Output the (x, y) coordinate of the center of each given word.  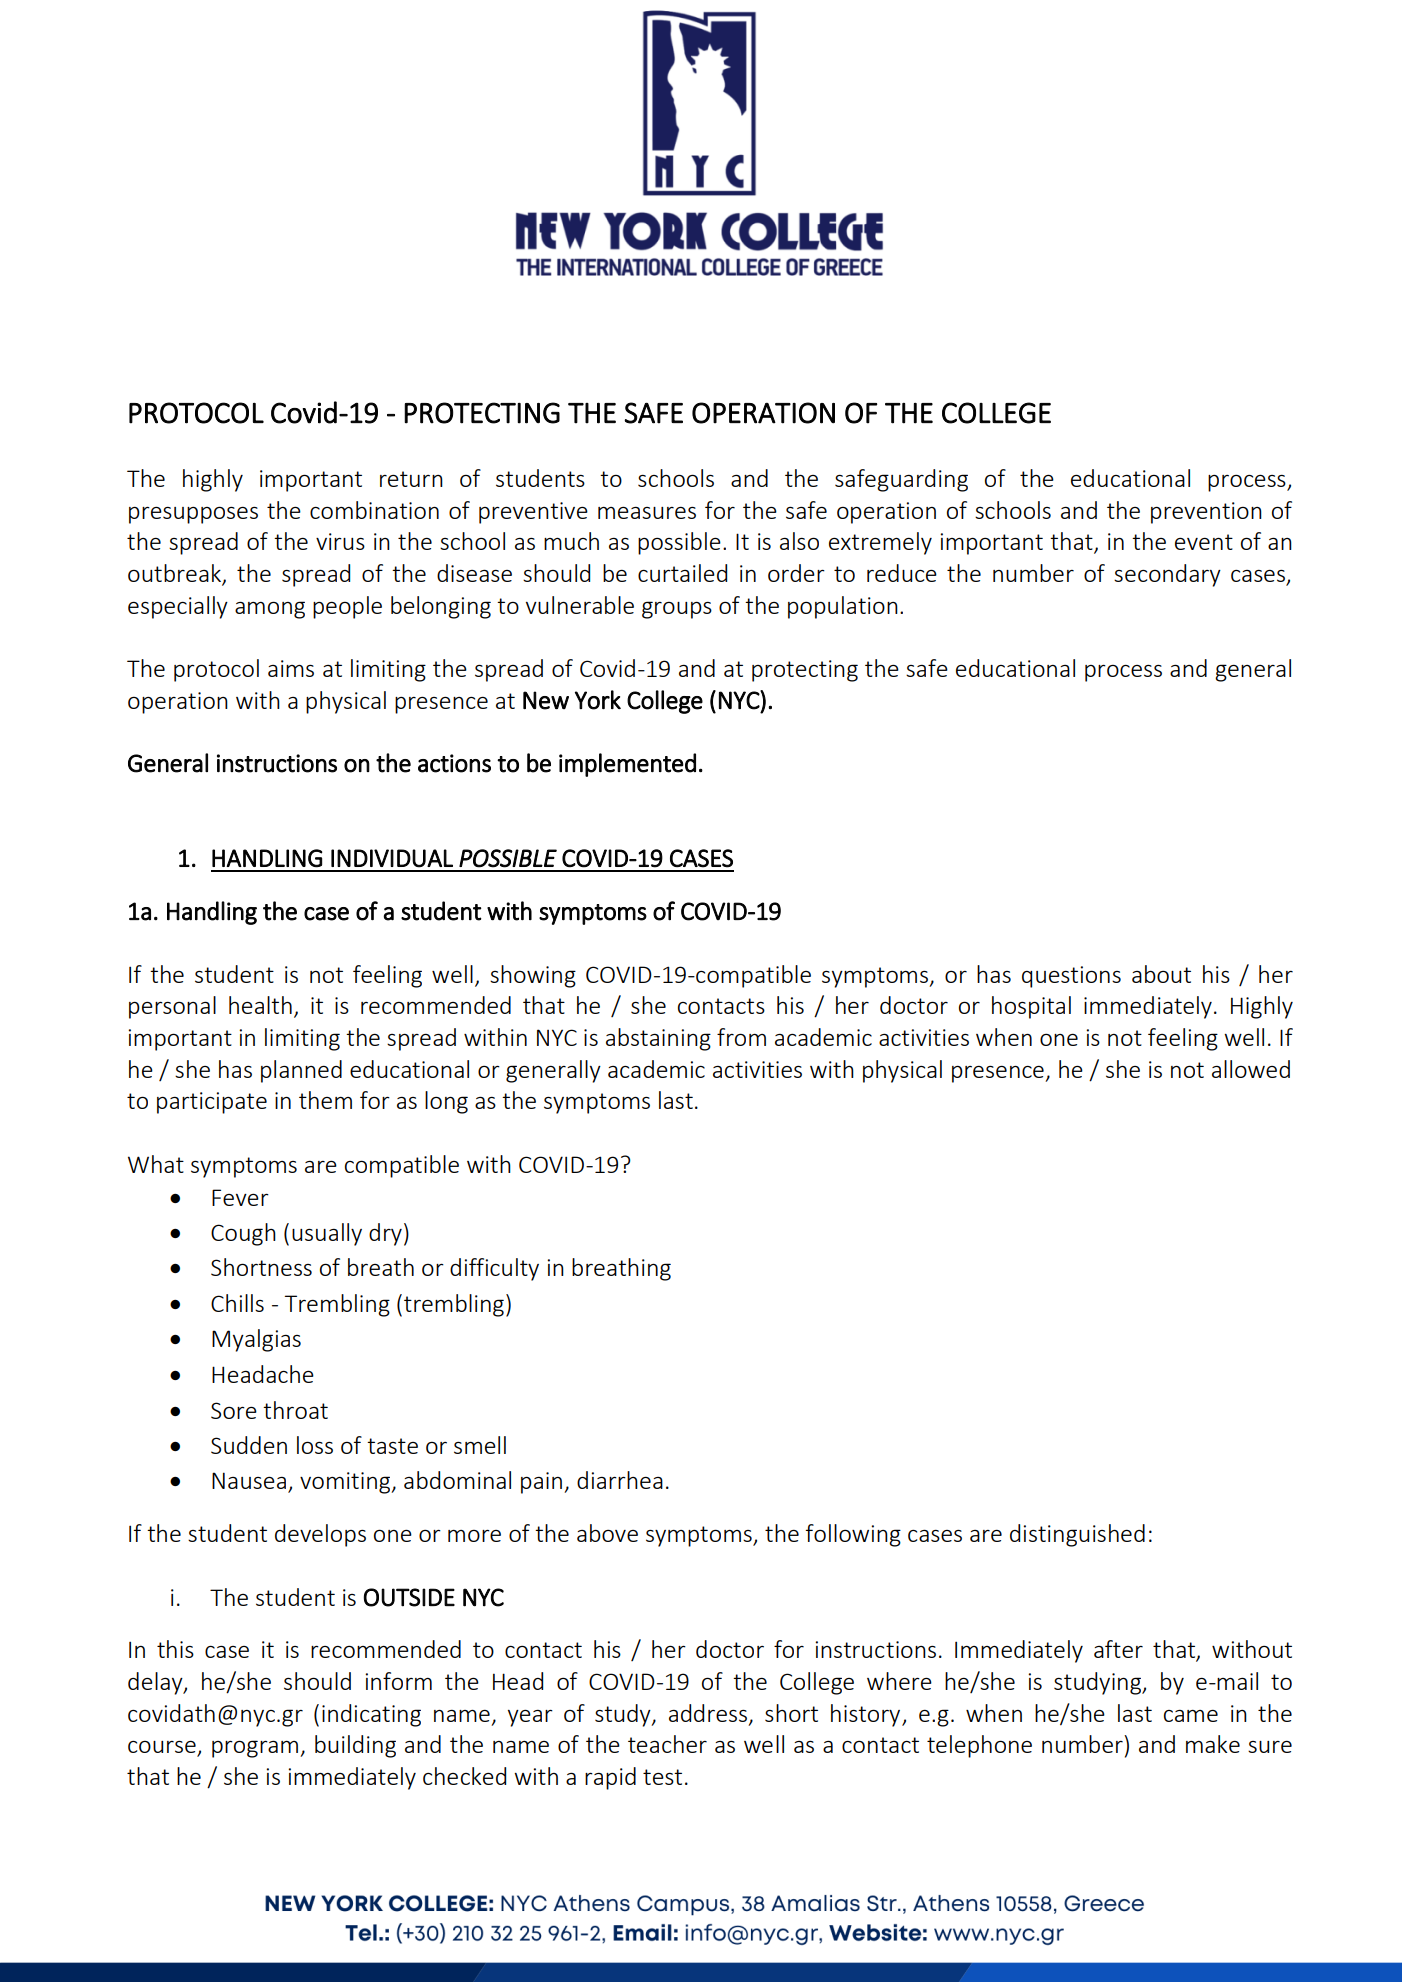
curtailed (682, 573)
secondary (1167, 575)
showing (533, 976)
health (260, 1005)
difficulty (494, 1269)
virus (340, 541)
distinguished (1077, 1535)
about (1161, 974)
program (256, 1749)
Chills (237, 1303)
